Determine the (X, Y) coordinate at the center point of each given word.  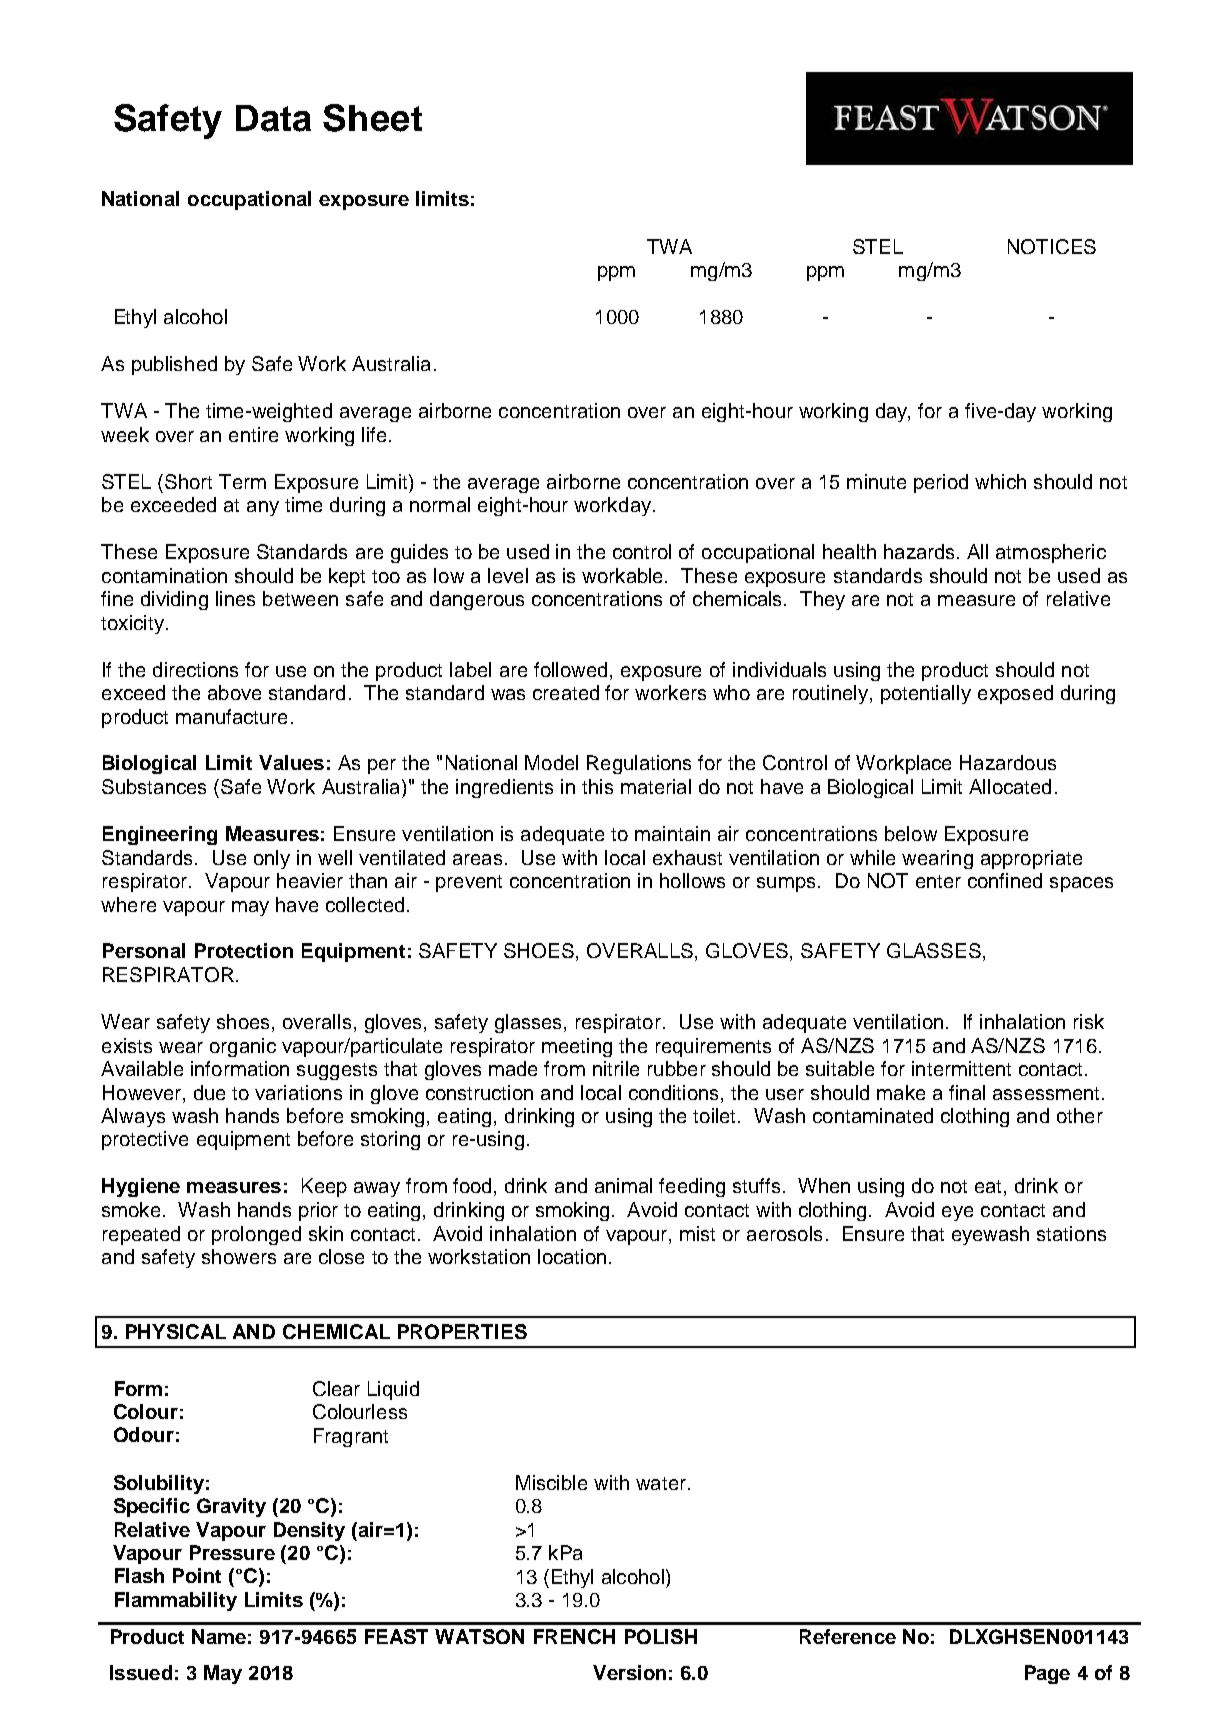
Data (273, 118)
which (1000, 481)
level (508, 575)
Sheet (372, 118)
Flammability (176, 1601)
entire (253, 434)
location (572, 1256)
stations (1071, 1233)
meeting (577, 1047)
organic (243, 1047)
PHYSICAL (176, 1331)
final (967, 1092)
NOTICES (1052, 246)
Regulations (639, 764)
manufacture (231, 716)
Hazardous (1008, 762)
